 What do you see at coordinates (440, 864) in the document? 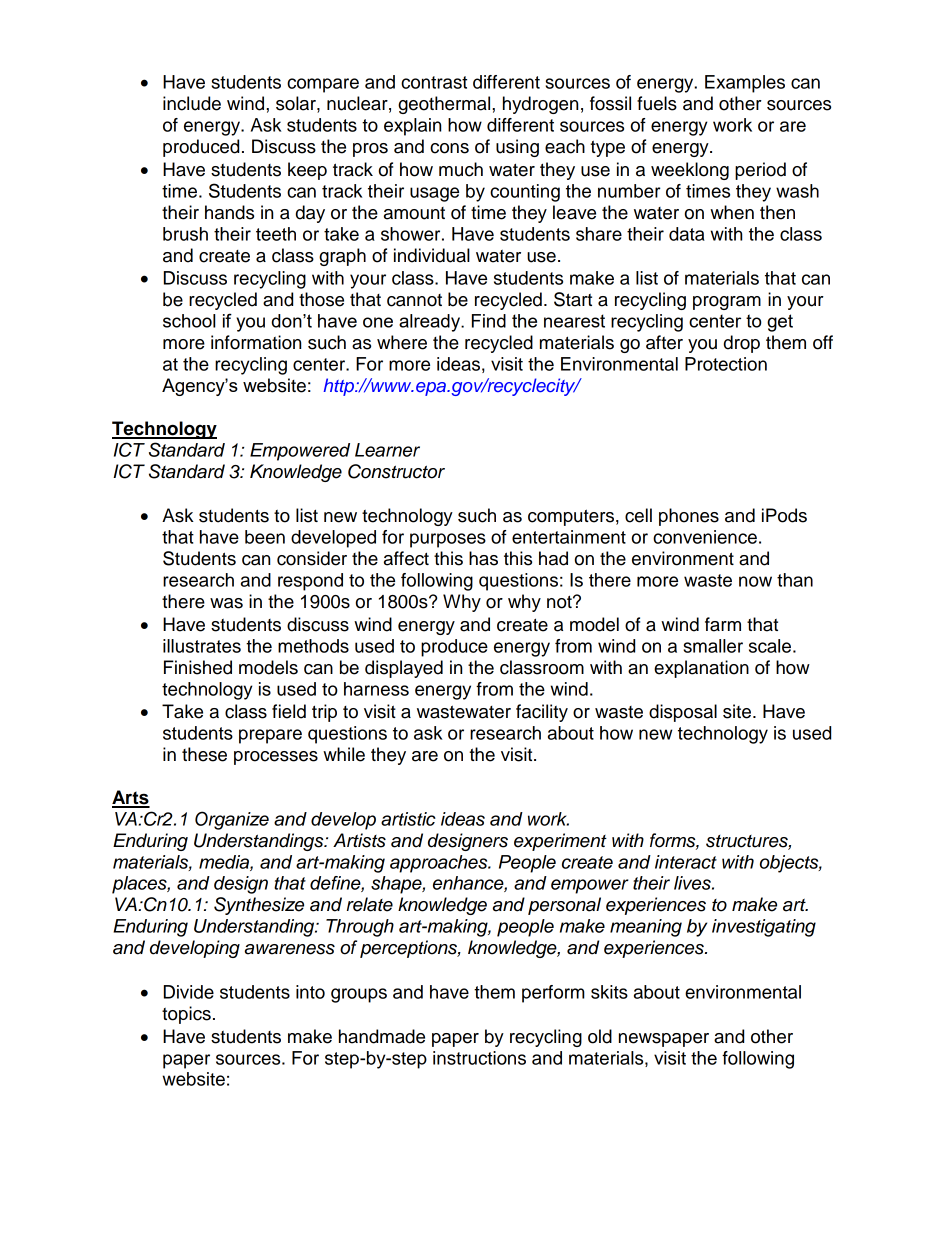
I see `approaches` at bounding box center [440, 864].
